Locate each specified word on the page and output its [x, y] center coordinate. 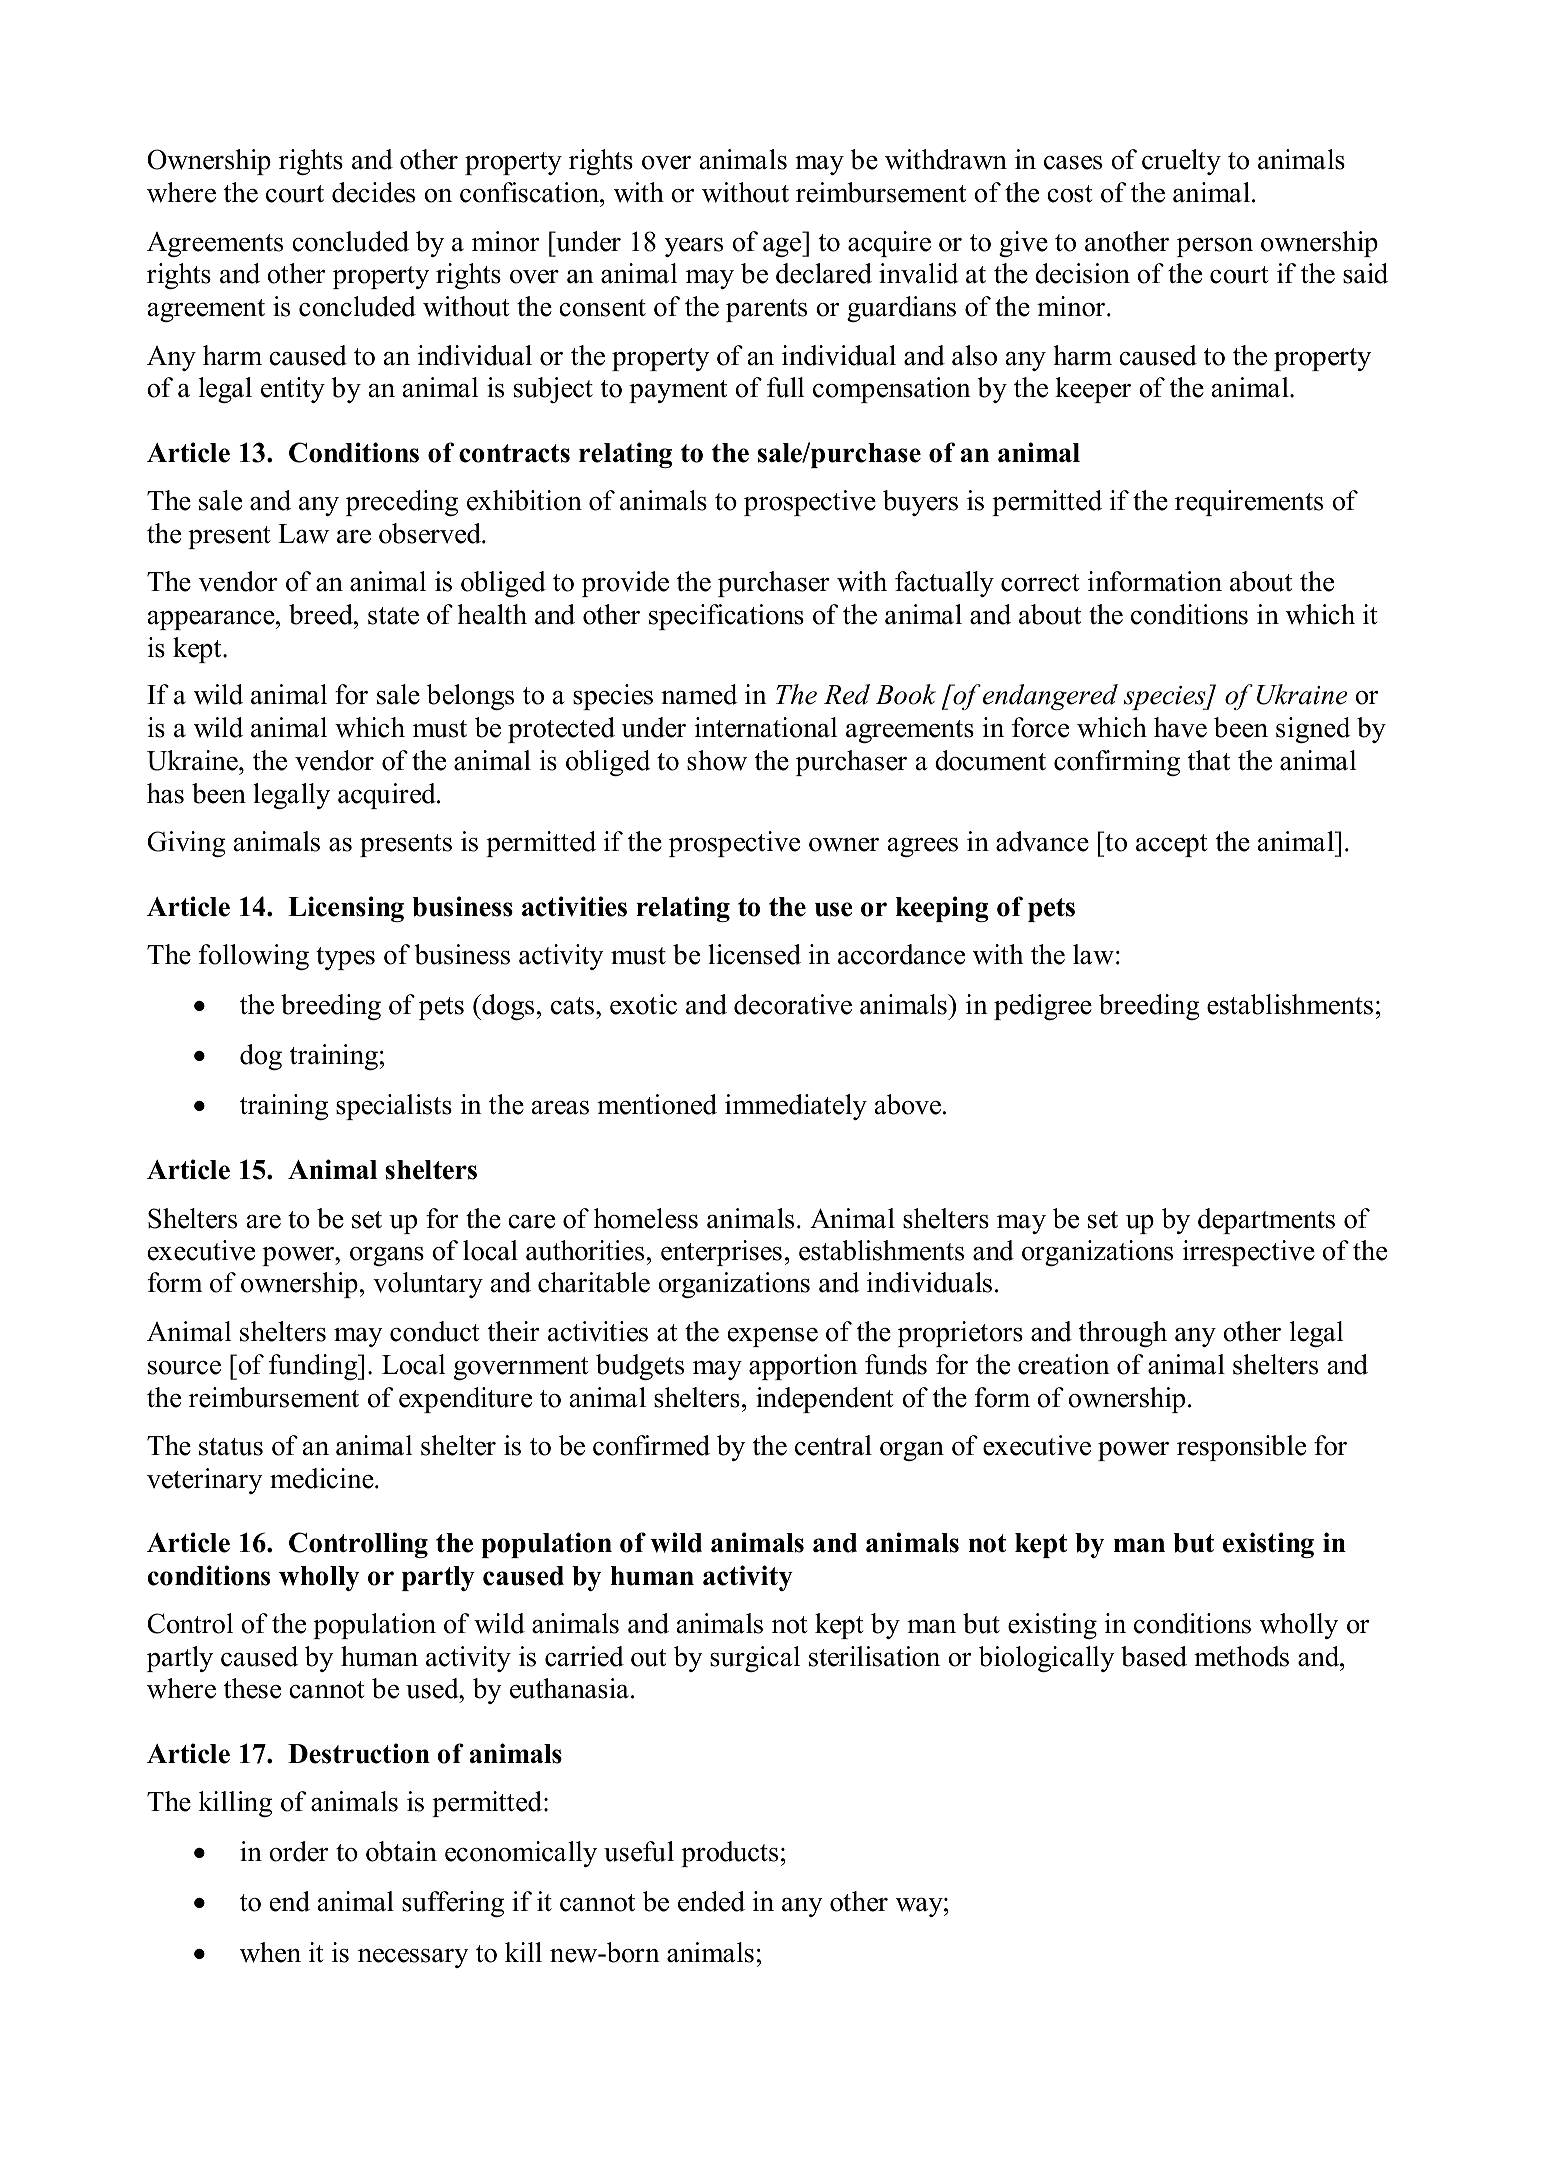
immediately [796, 1107]
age [783, 247]
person [1215, 247]
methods [1241, 1656]
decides [373, 192]
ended [711, 1901]
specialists [394, 1107]
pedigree [1043, 1007]
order [298, 1851]
